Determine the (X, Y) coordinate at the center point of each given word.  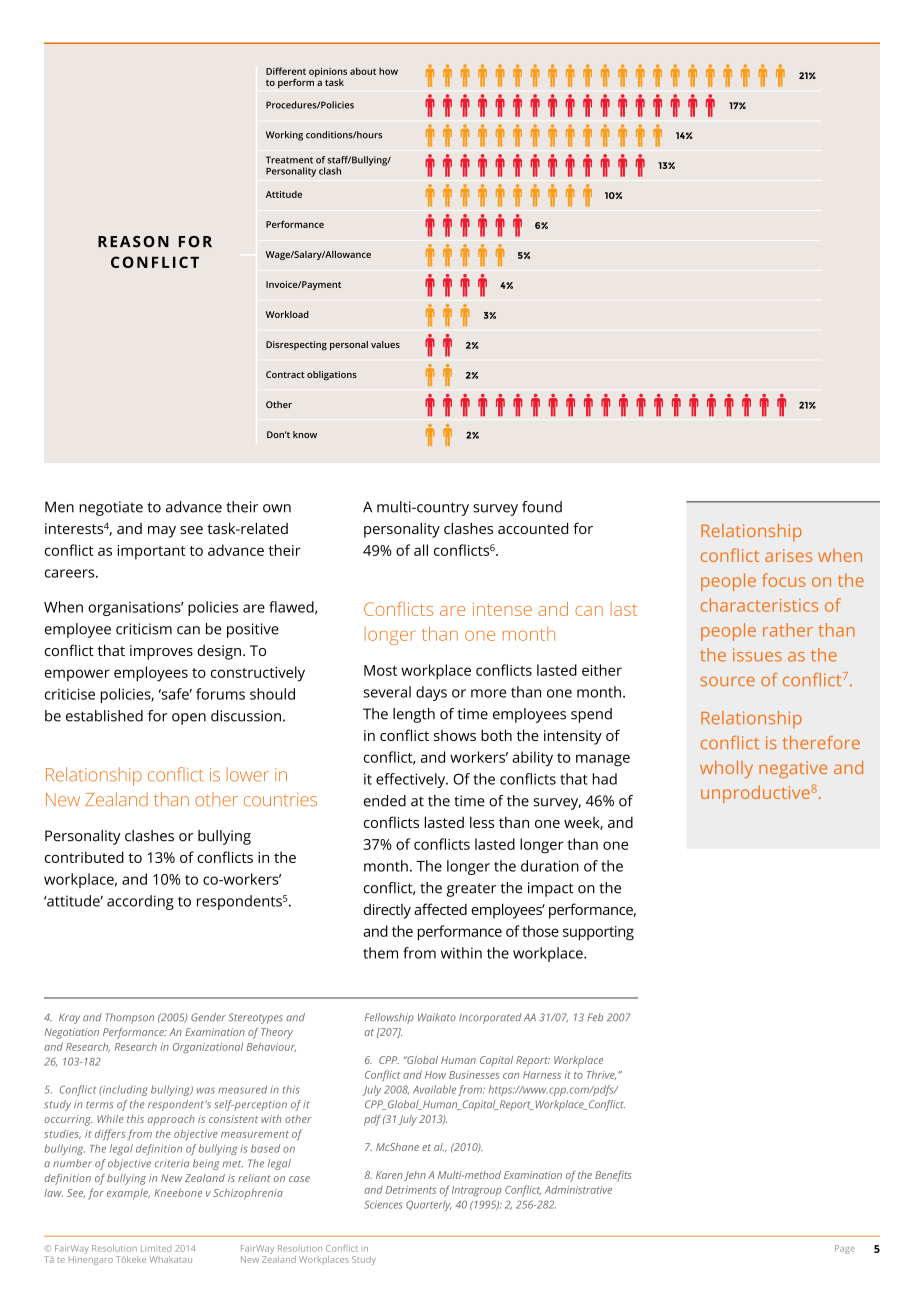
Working (284, 136)
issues (757, 655)
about (363, 71)
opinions (328, 72)
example (128, 1194)
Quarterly (429, 1205)
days (431, 693)
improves (161, 652)
